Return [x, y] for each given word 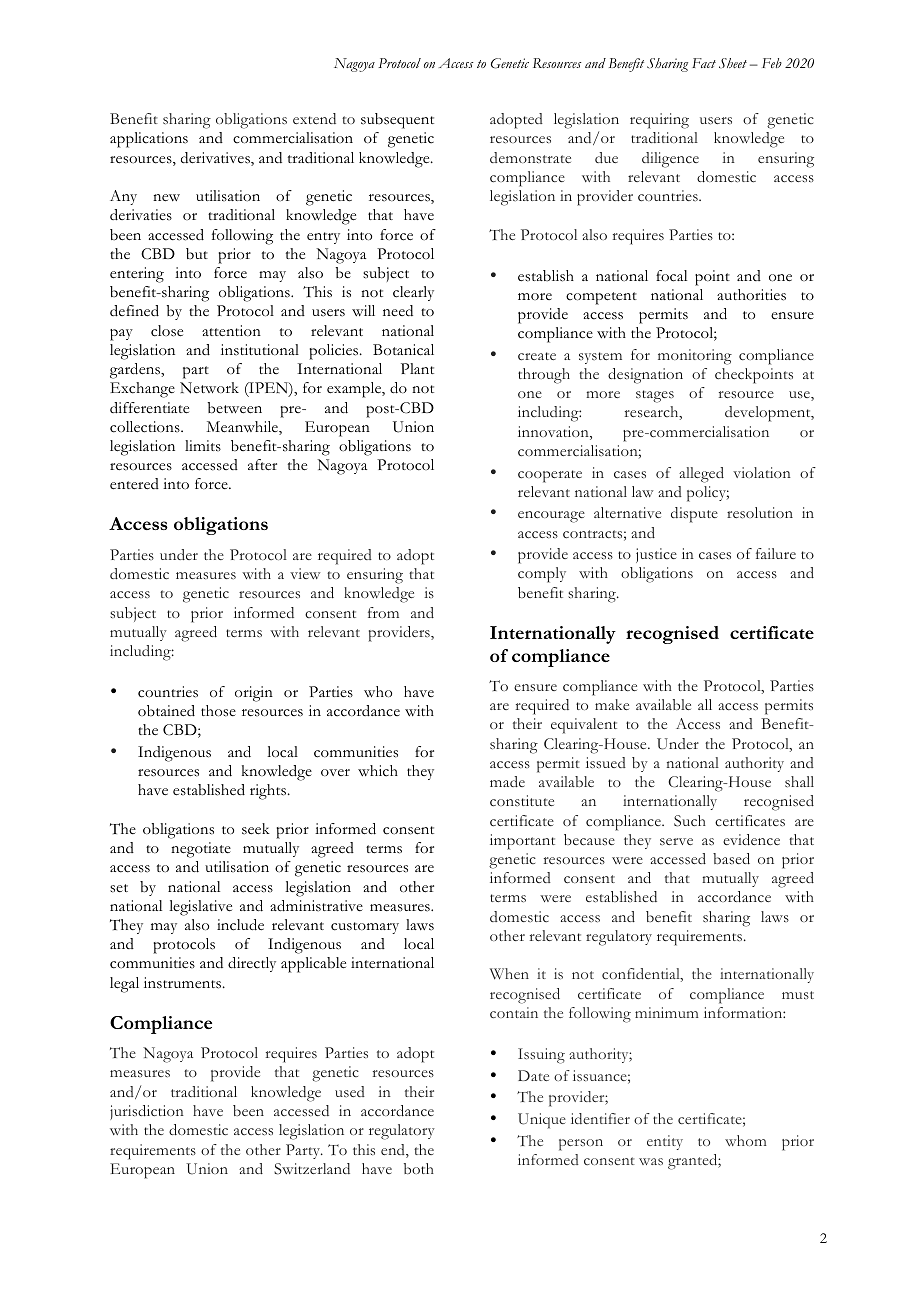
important [522, 842]
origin [254, 694]
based [731, 859]
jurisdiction [147, 1112]
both [419, 1168]
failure [776, 553]
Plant [417, 368]
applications [149, 140]
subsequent [397, 121]
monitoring [695, 357]
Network [209, 388]
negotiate [201, 850]
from [383, 612]
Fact [704, 63]
